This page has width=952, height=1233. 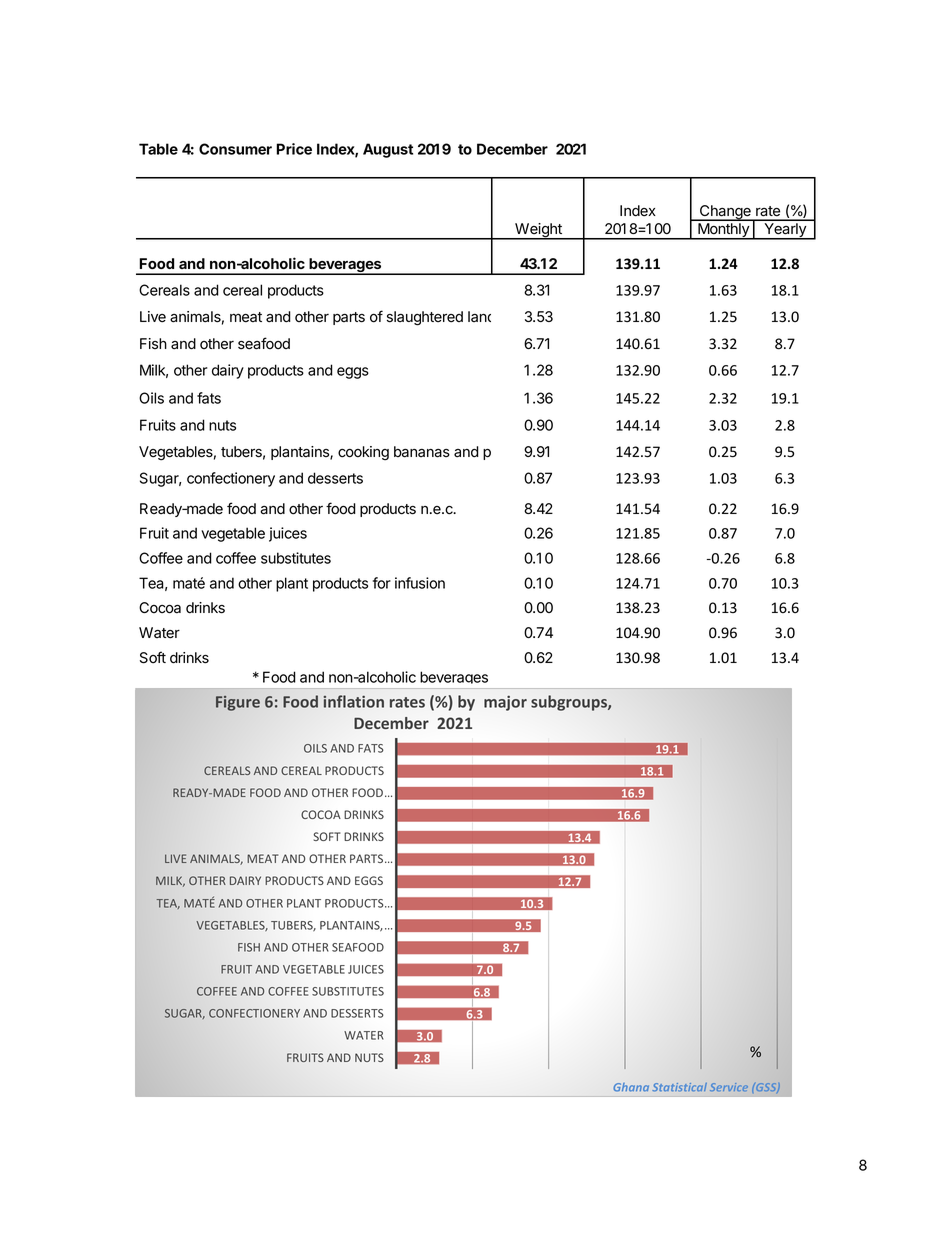 What do you see at coordinates (294, 149) in the page?
I see `Price` at bounding box center [294, 149].
